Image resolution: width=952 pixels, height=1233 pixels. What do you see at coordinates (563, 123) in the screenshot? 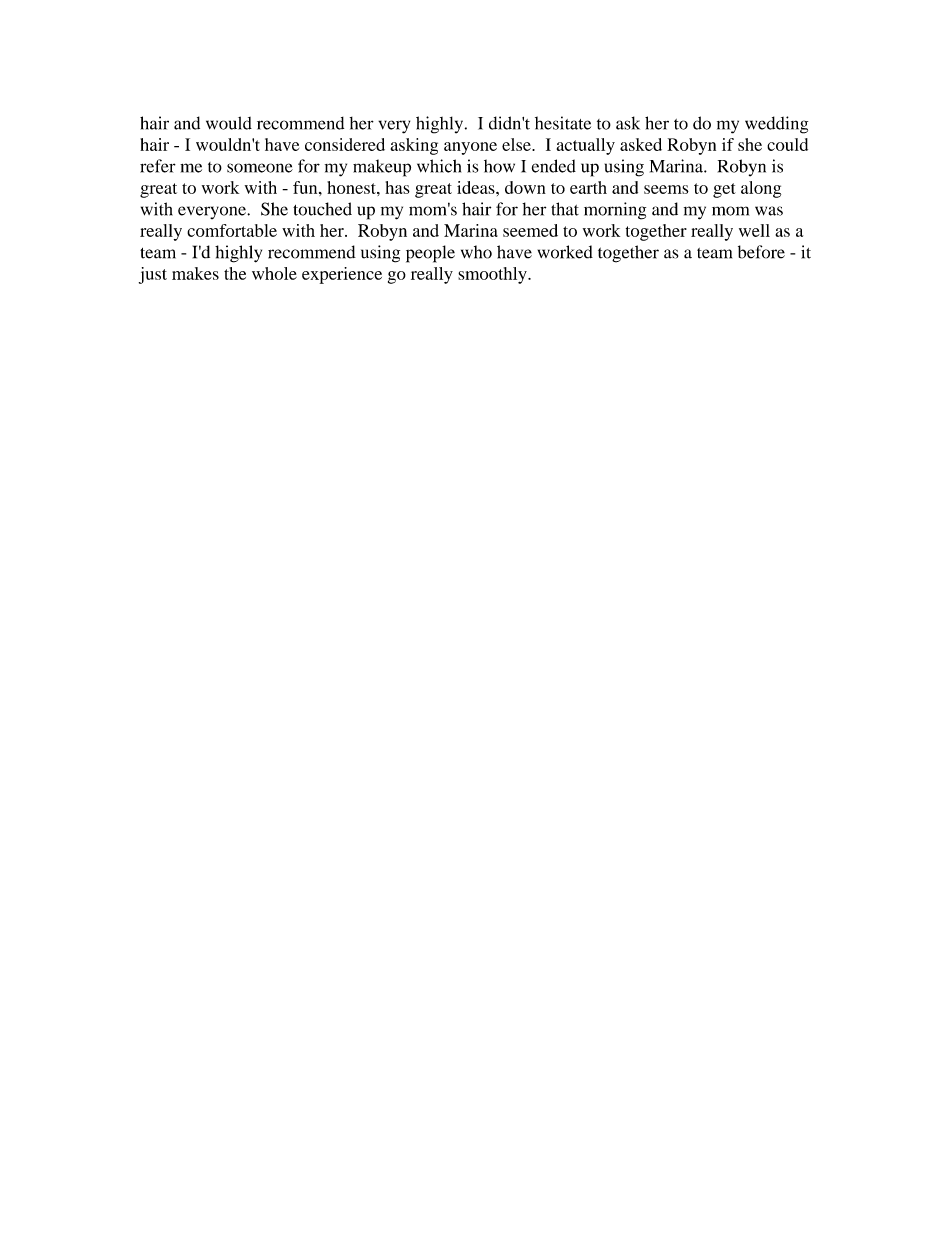
I see `hesitate` at bounding box center [563, 123].
